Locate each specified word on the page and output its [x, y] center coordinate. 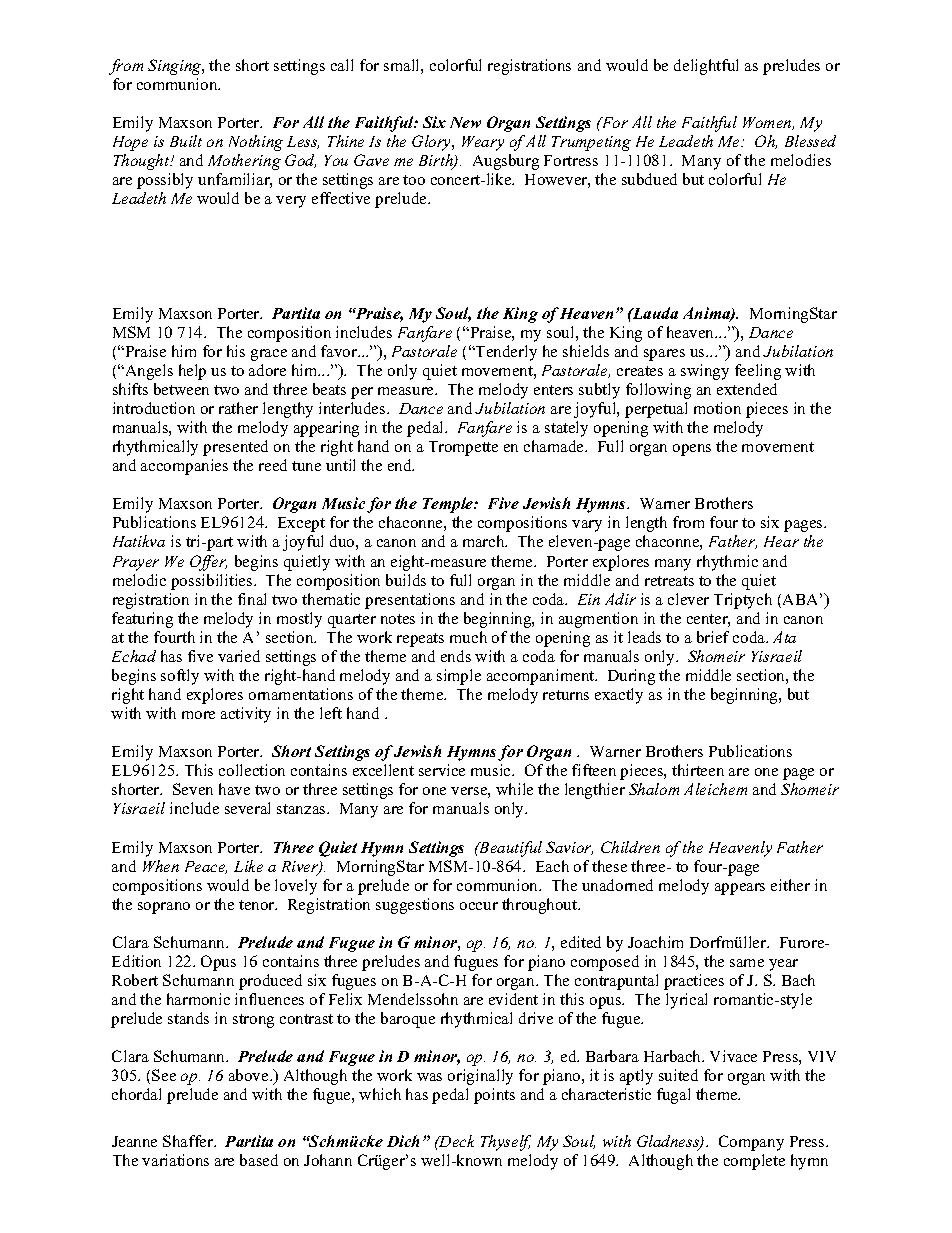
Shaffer [189, 1141]
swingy [705, 372]
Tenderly [505, 353]
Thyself [506, 1143]
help [192, 372]
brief [713, 637]
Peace [206, 867]
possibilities [213, 582]
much [468, 637]
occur [479, 906]
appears [740, 889]
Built [186, 141]
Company [751, 1143]
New [465, 122]
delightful [706, 67]
